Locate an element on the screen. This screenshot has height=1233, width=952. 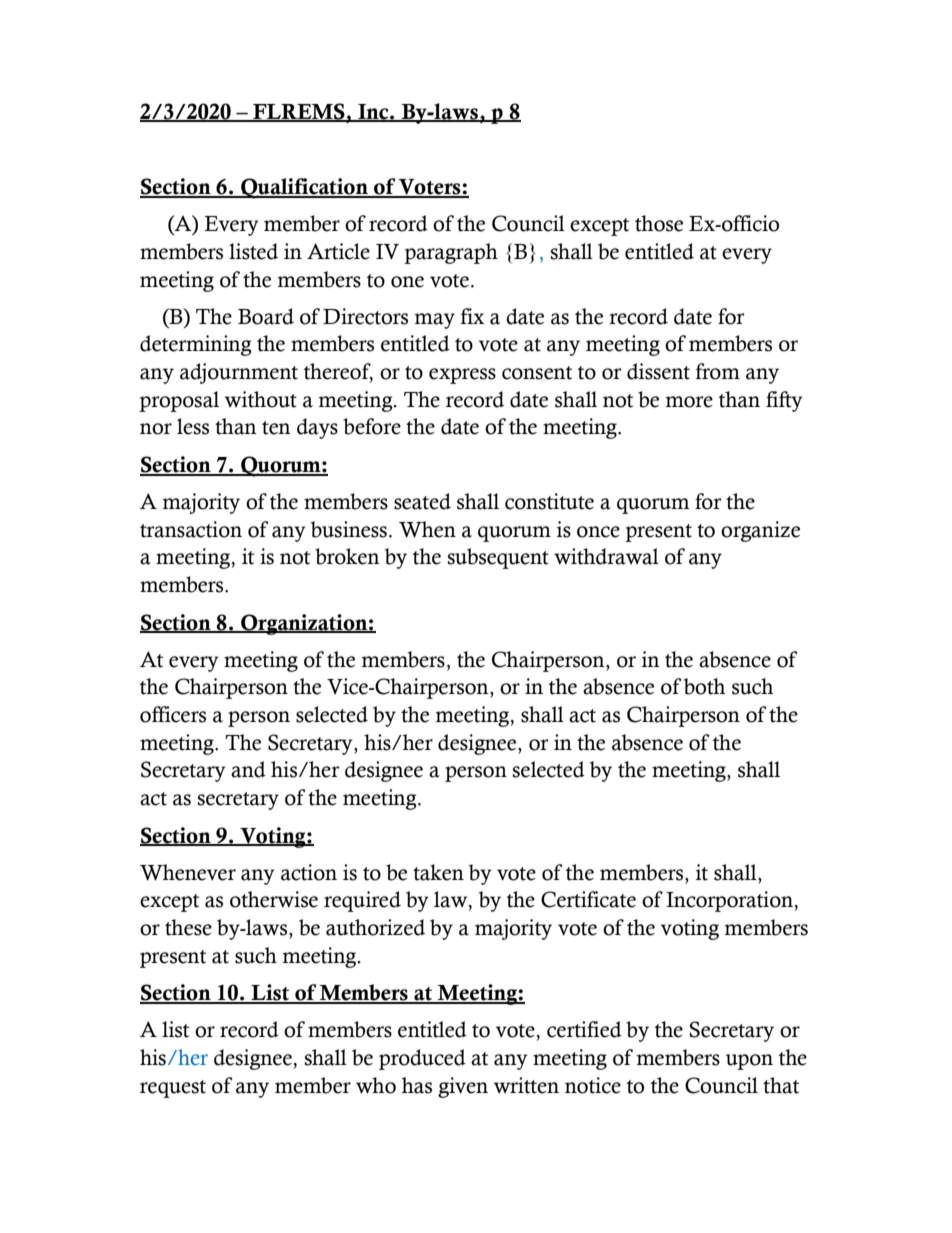
Qualification is located at coordinates (305, 188).
